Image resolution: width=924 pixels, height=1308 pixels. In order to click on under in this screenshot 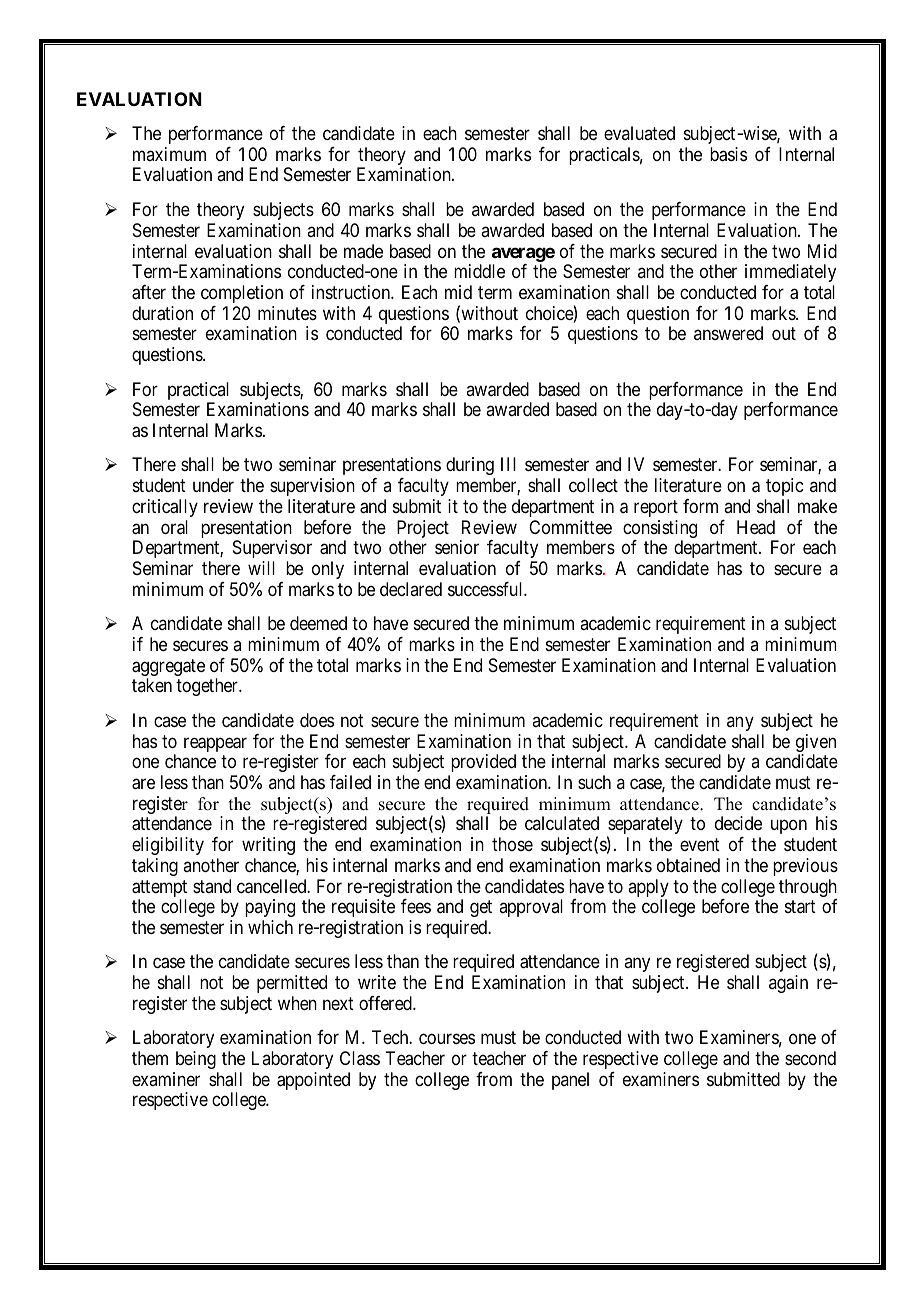, I will do `click(213, 485)`.
